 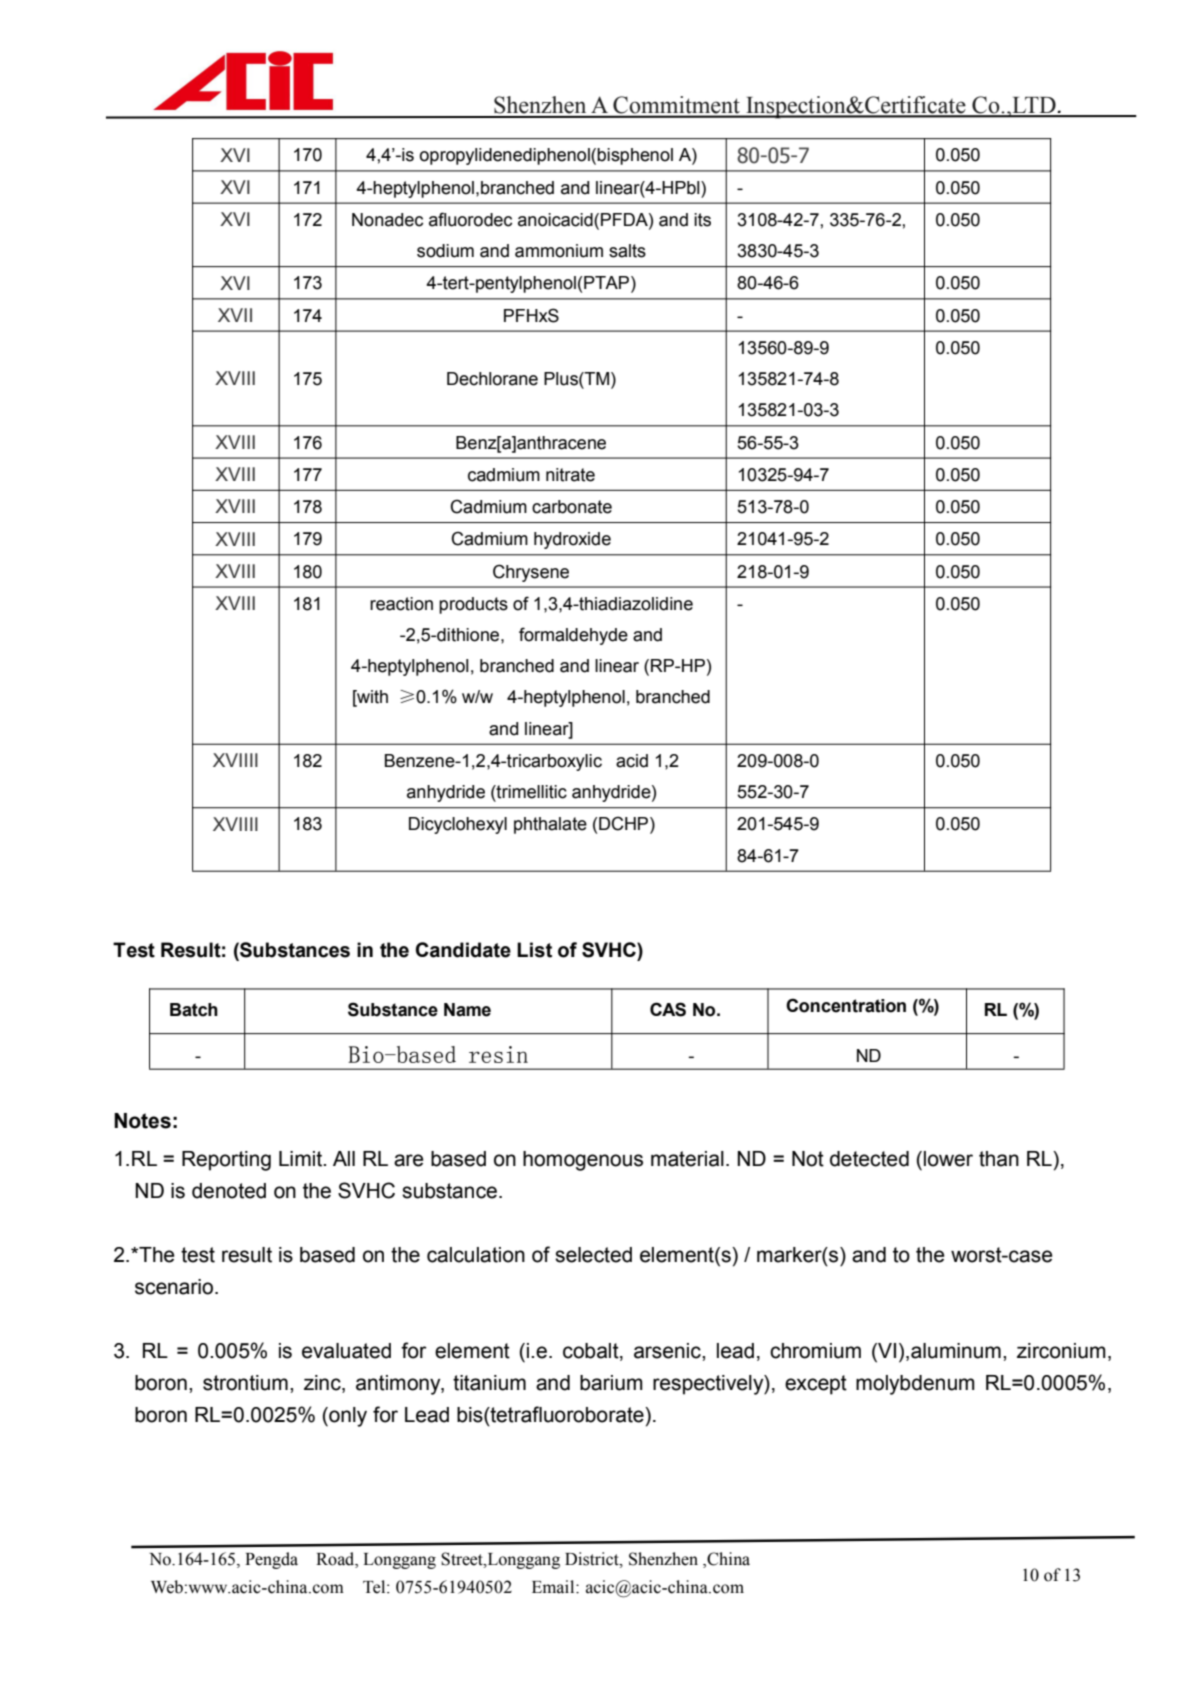 What do you see at coordinates (401, 604) in the screenshot?
I see `reaction` at bounding box center [401, 604].
